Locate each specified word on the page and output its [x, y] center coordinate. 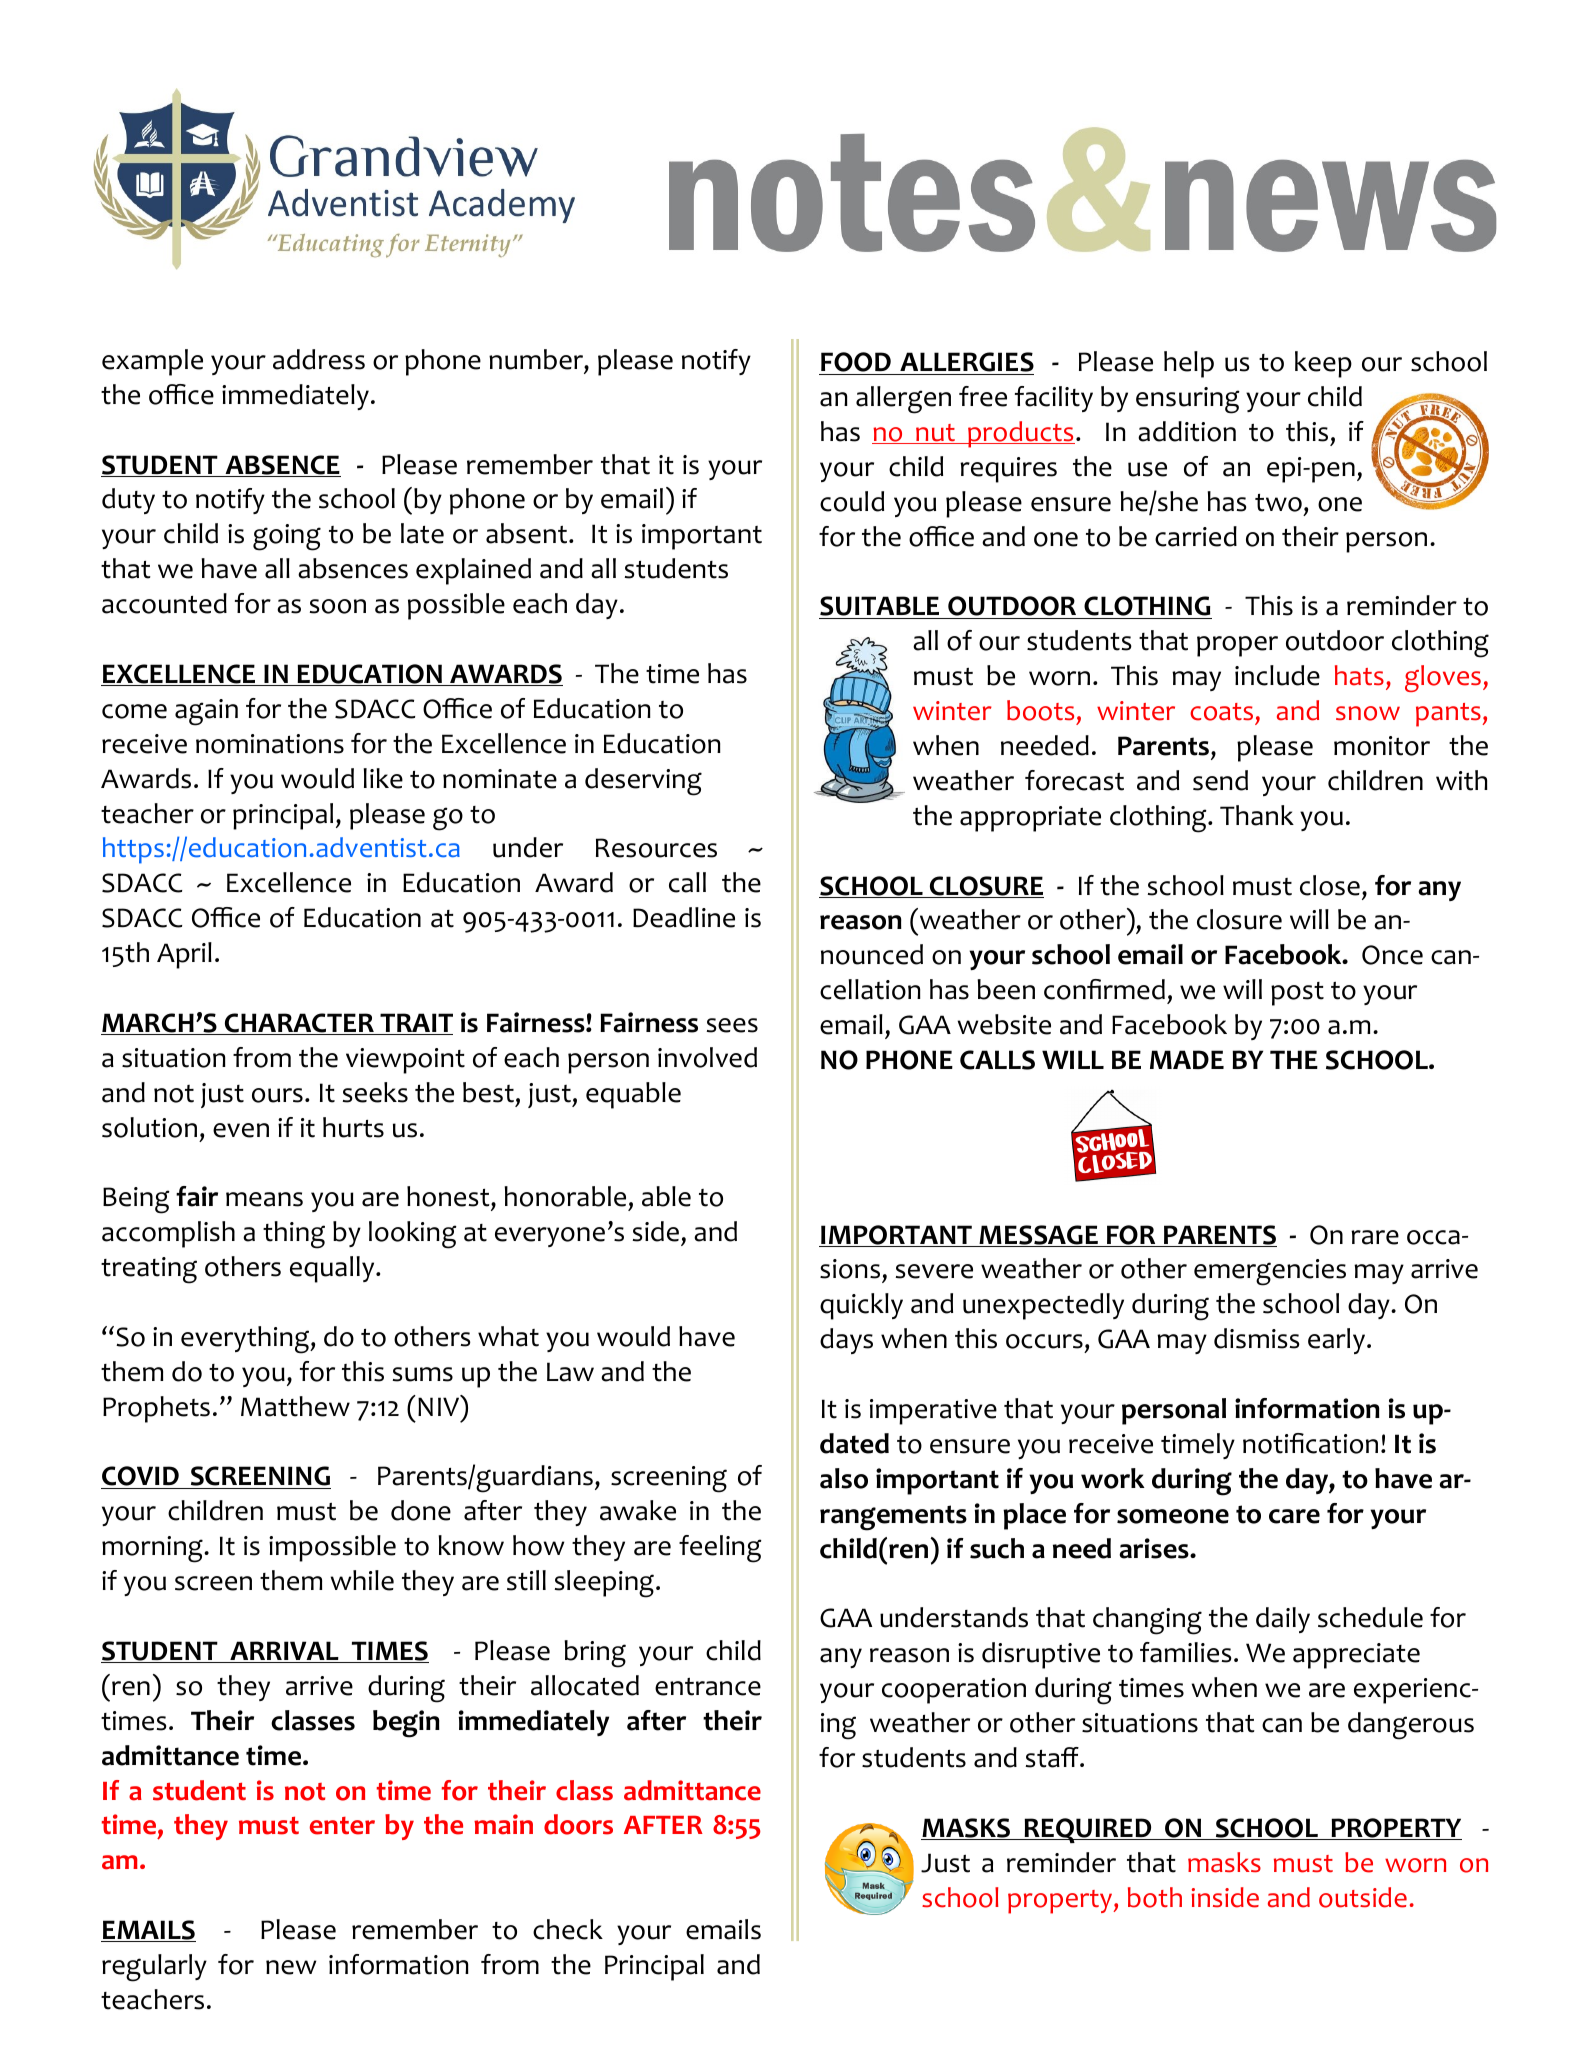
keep [1323, 364]
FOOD [856, 363]
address [319, 359]
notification [1310, 1443]
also [844, 1478]
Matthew [295, 1406]
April [184, 955]
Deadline [684, 917]
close [1330, 885]
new [291, 1967]
